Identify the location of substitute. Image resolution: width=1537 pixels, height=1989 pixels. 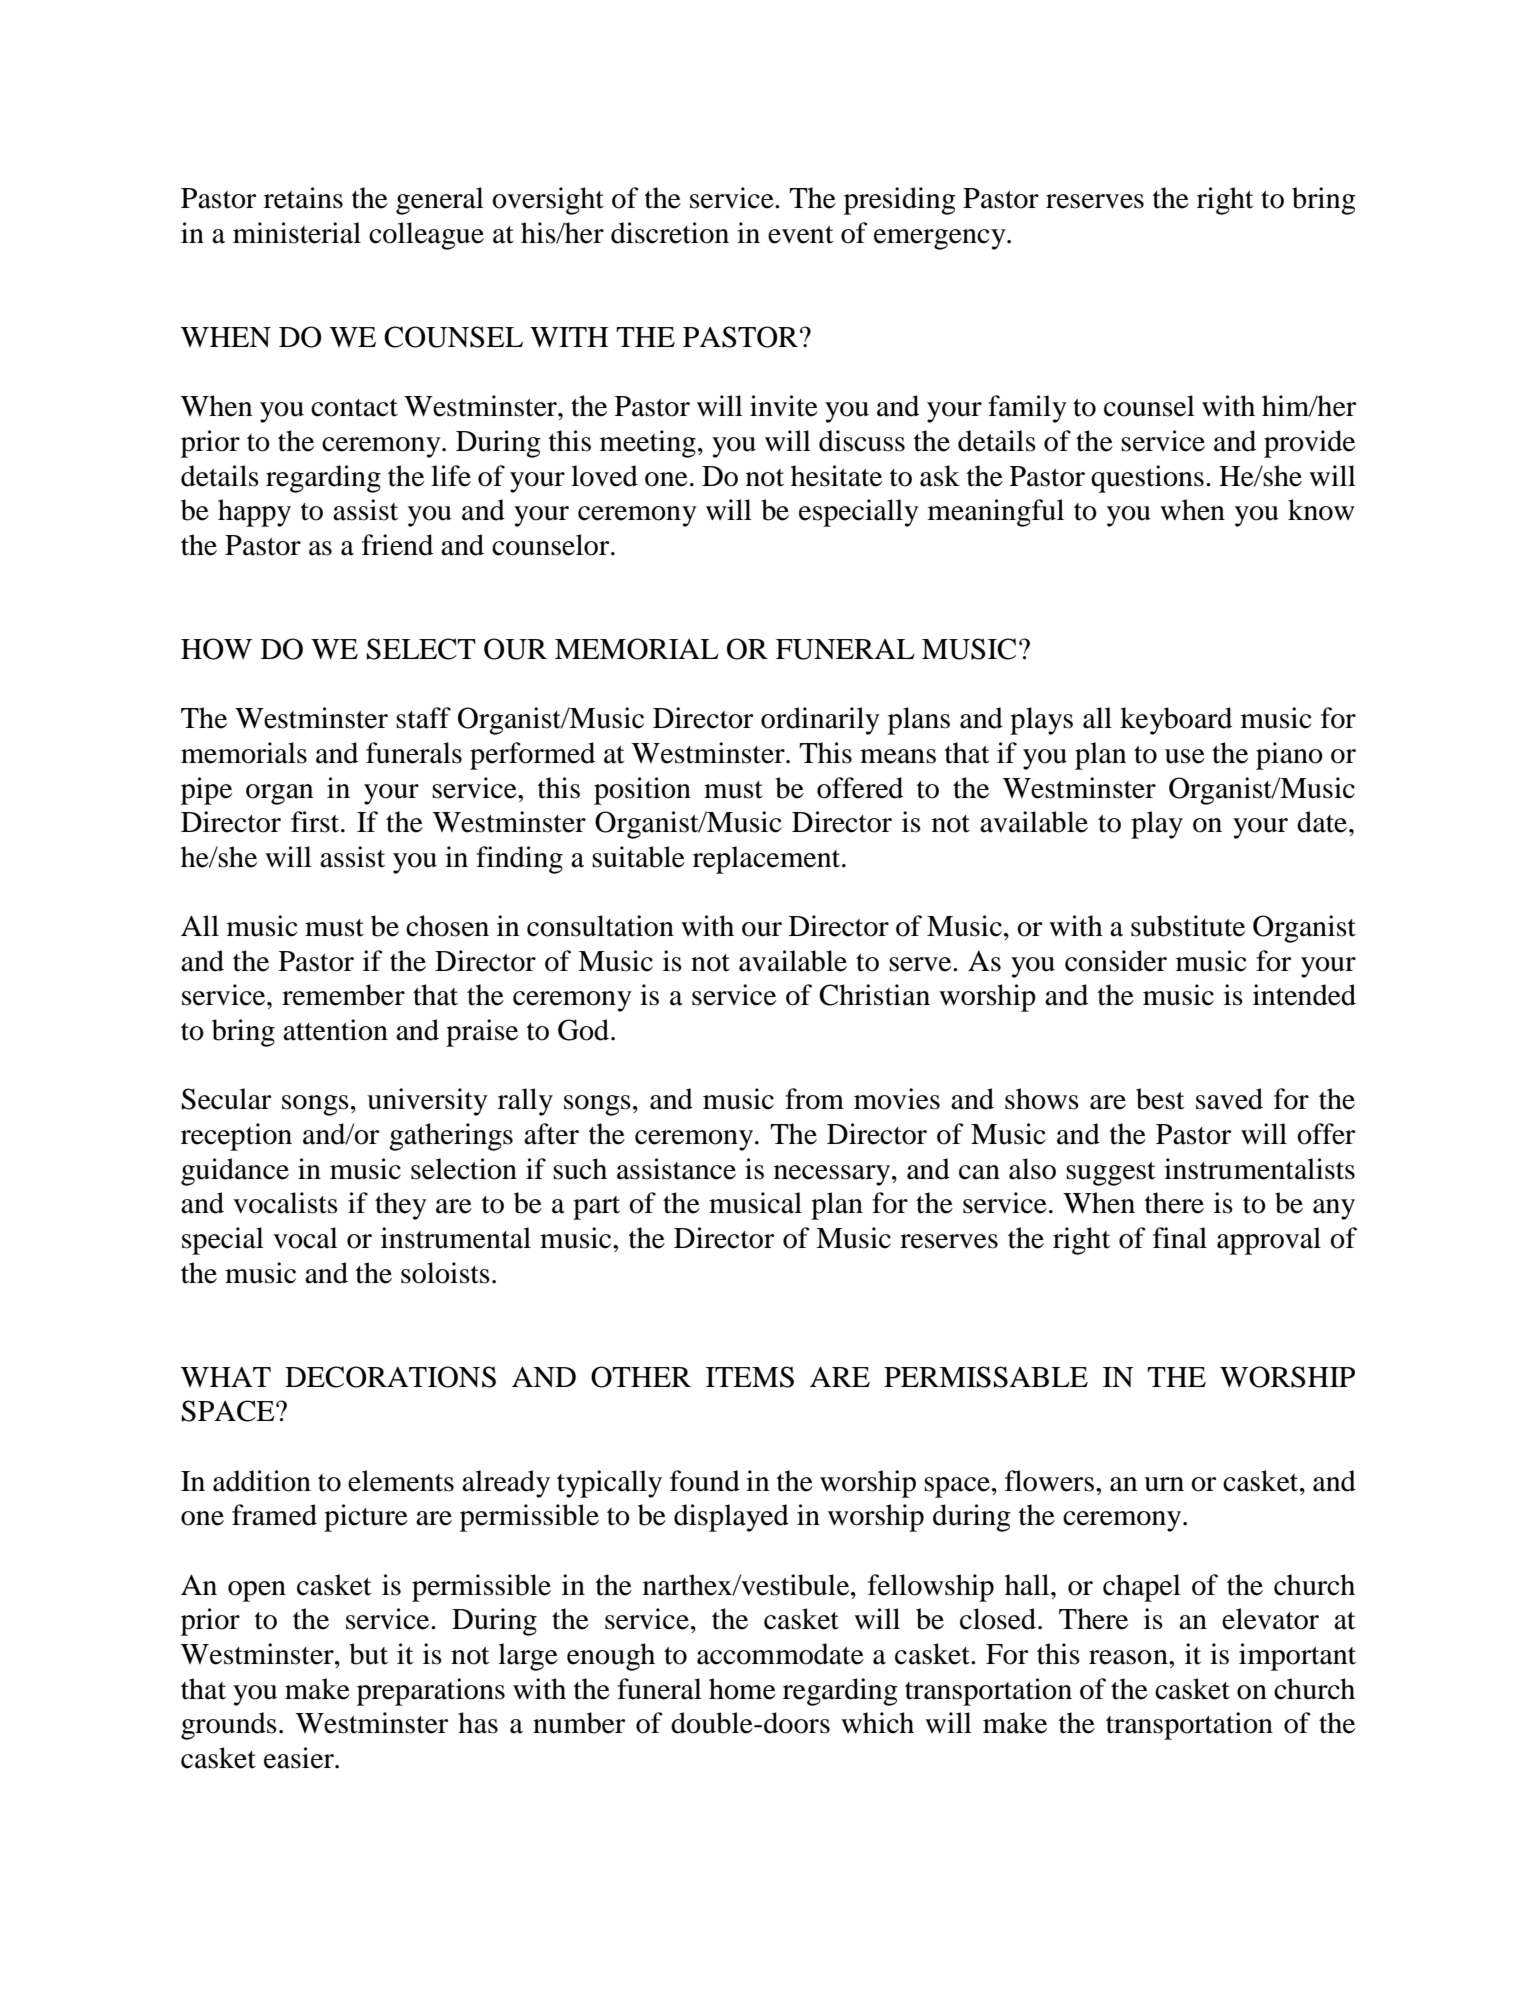
(1188, 926).
